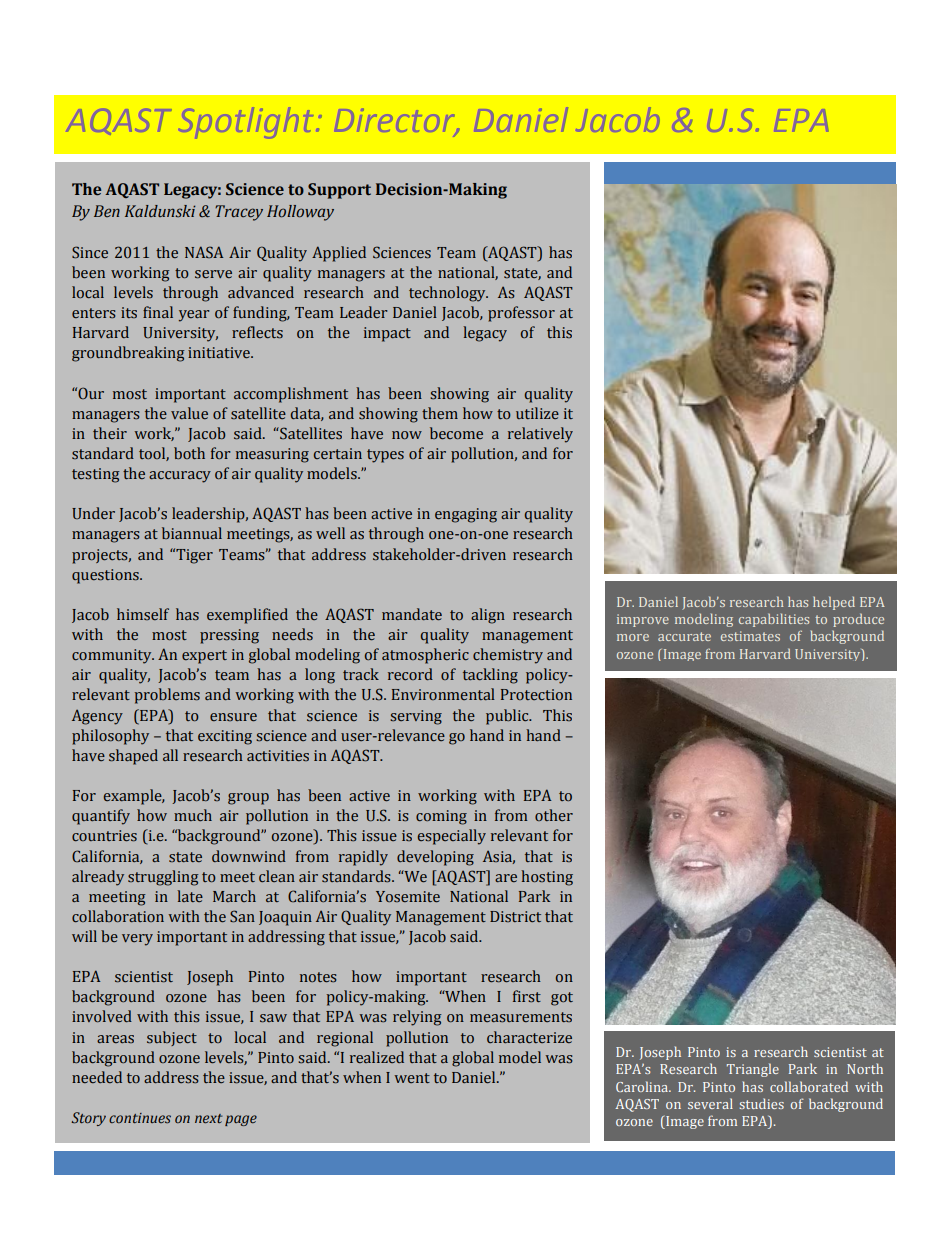  Describe the element at coordinates (488, 616) in the page. I see `align` at that location.
